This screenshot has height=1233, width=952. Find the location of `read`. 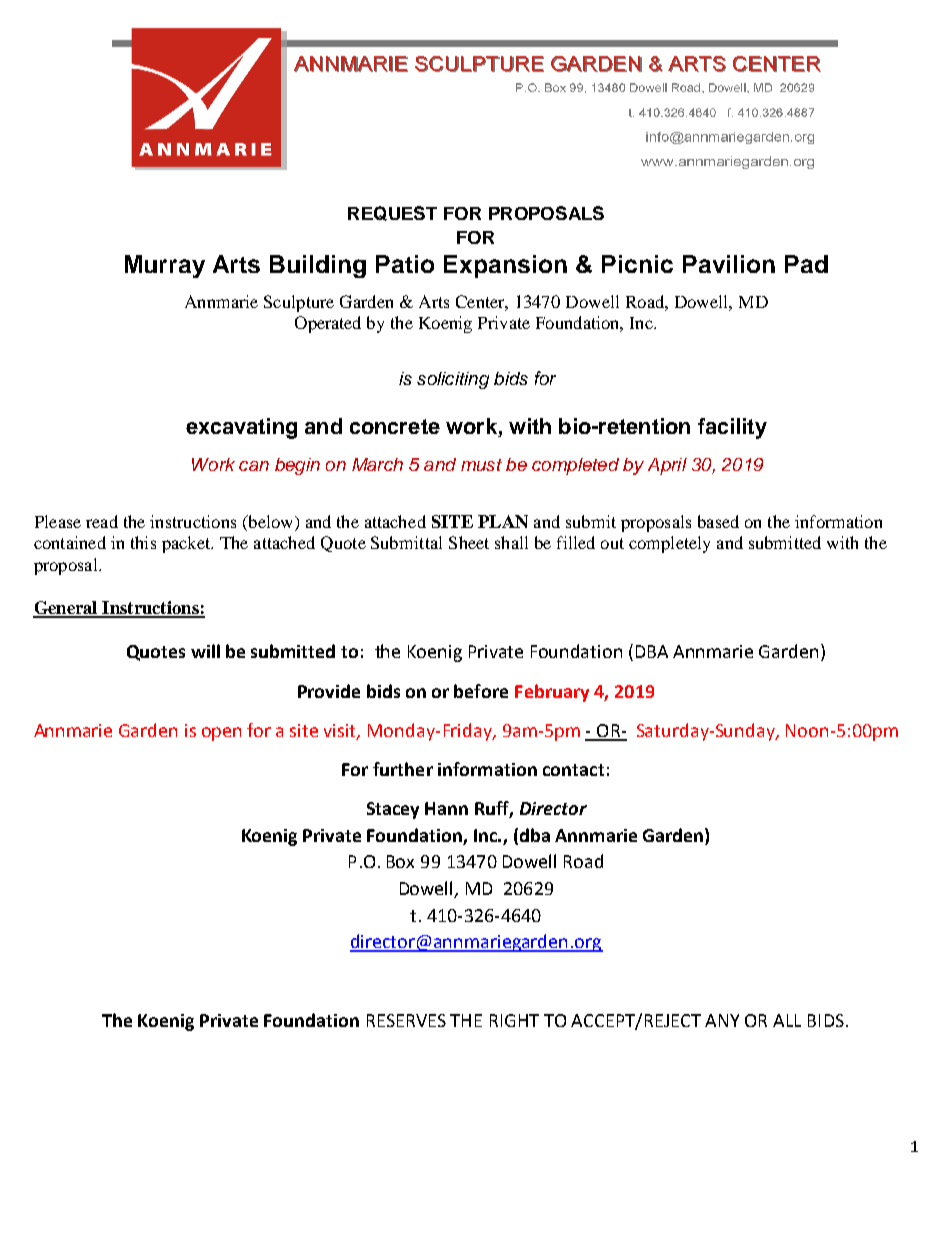

read is located at coordinates (102, 521).
